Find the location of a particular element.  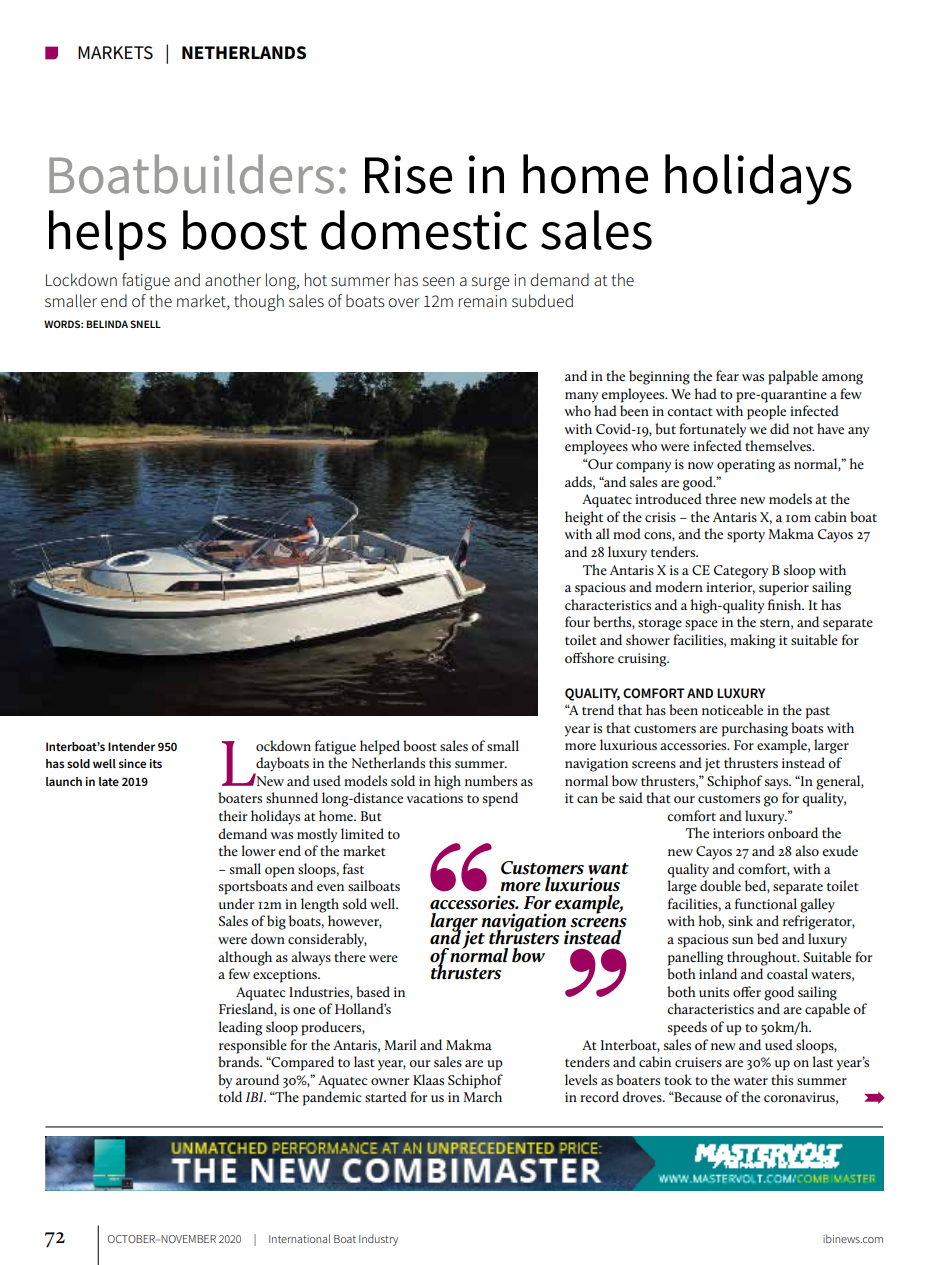

since is located at coordinates (132, 763).
